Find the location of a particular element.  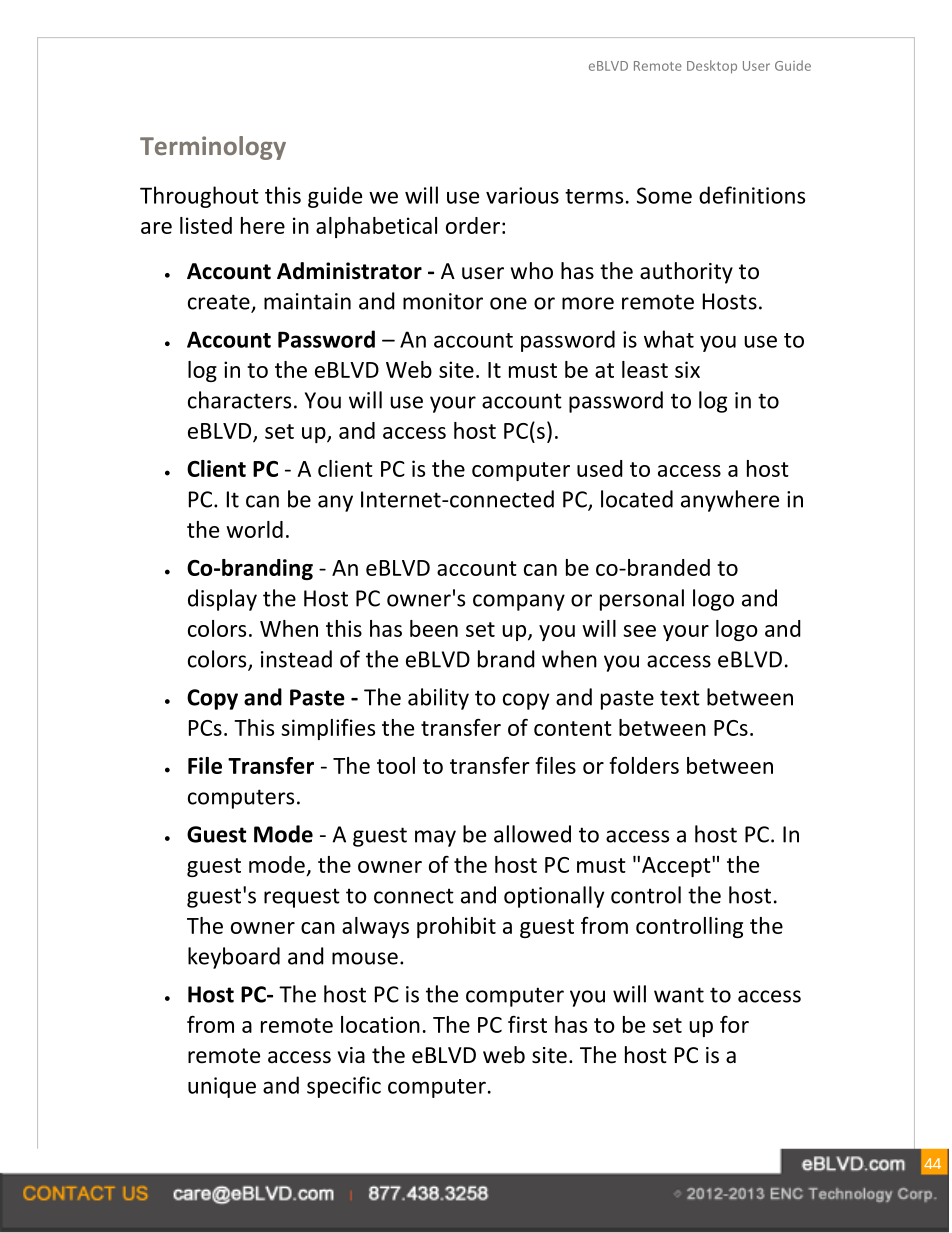

personal is located at coordinates (642, 600).
